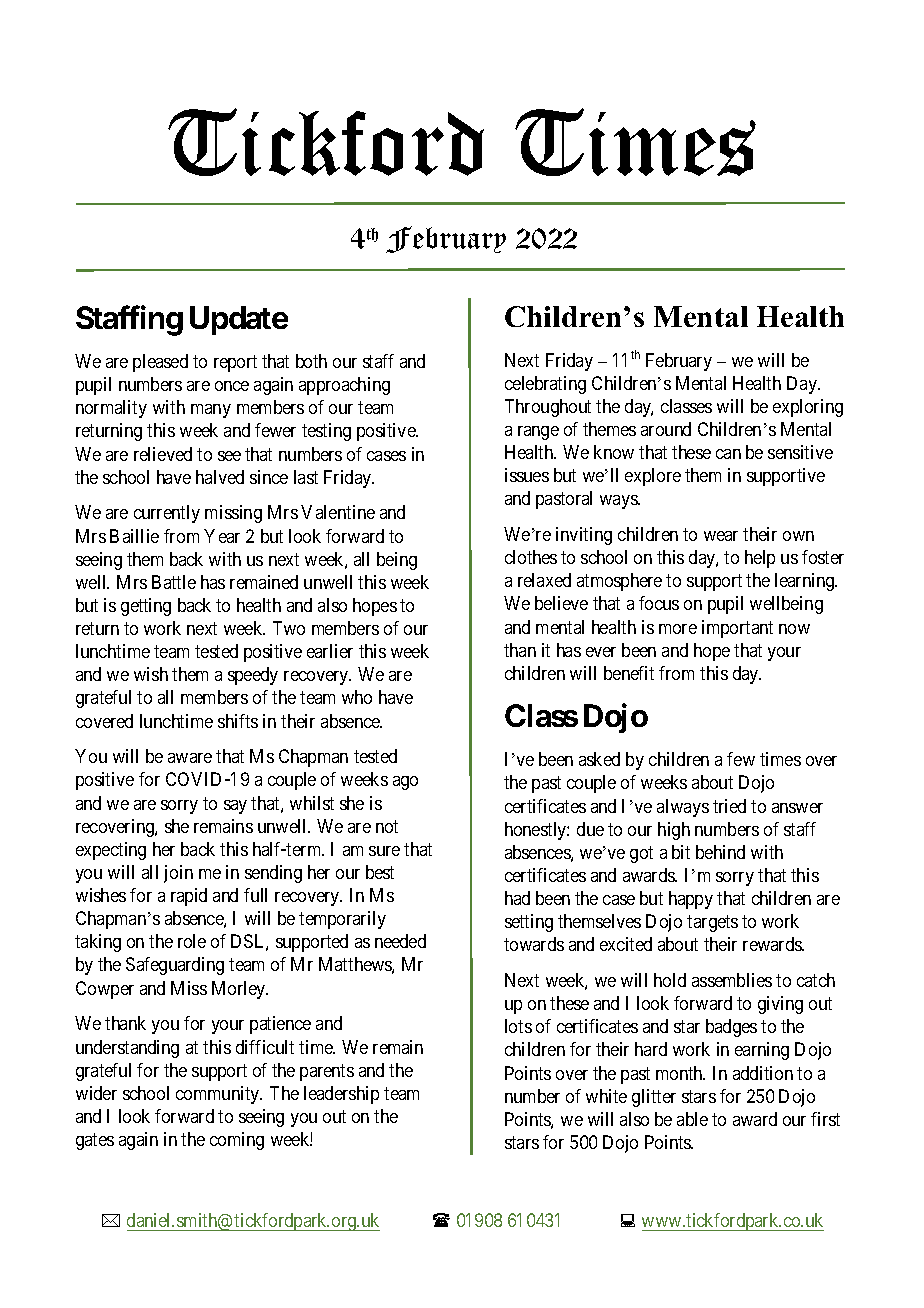 The height and width of the screenshot is (1308, 924). I want to click on help, so click(760, 559).
